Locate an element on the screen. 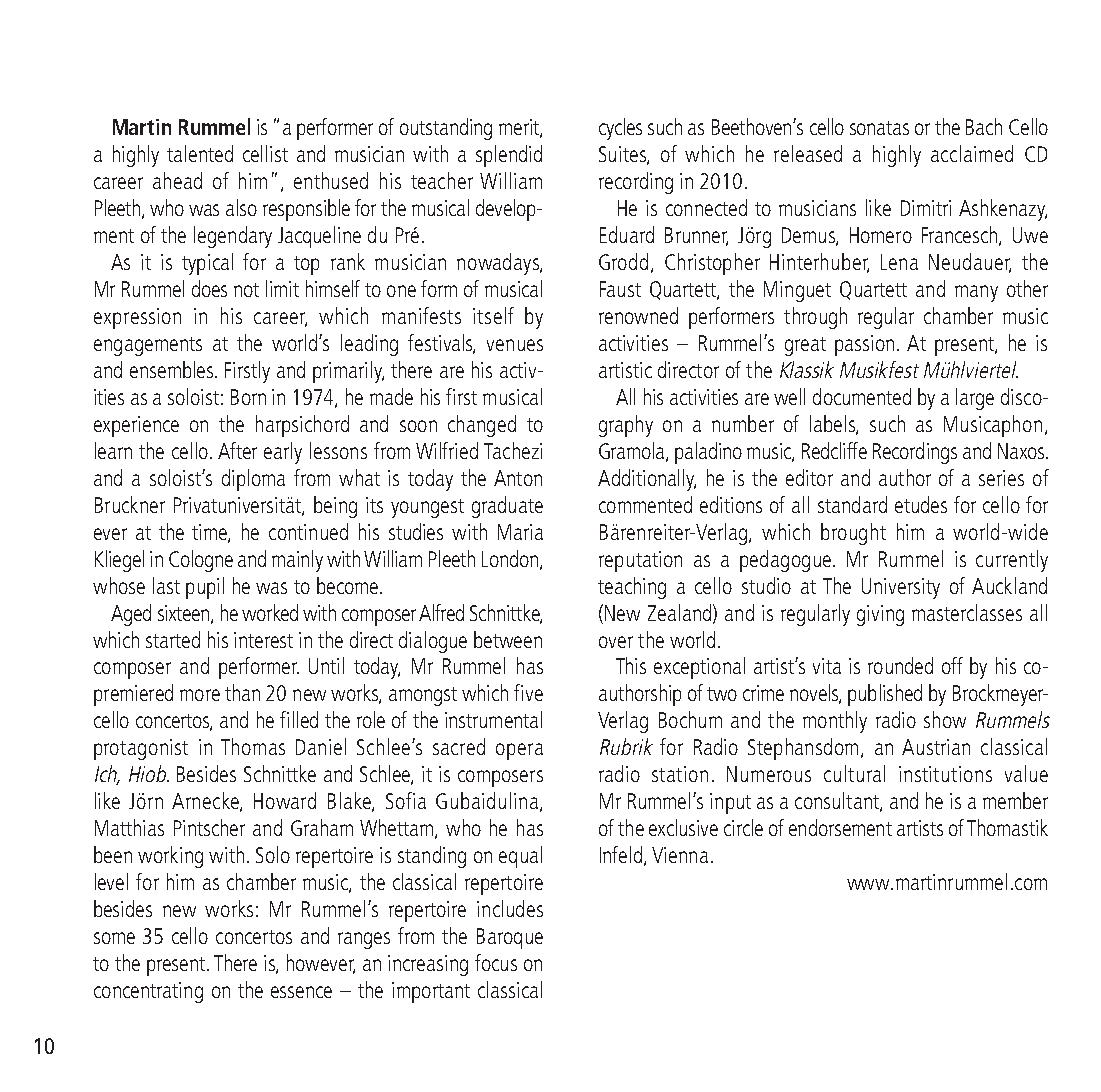 The height and width of the screenshot is (1092, 1101). large is located at coordinates (975, 399).
